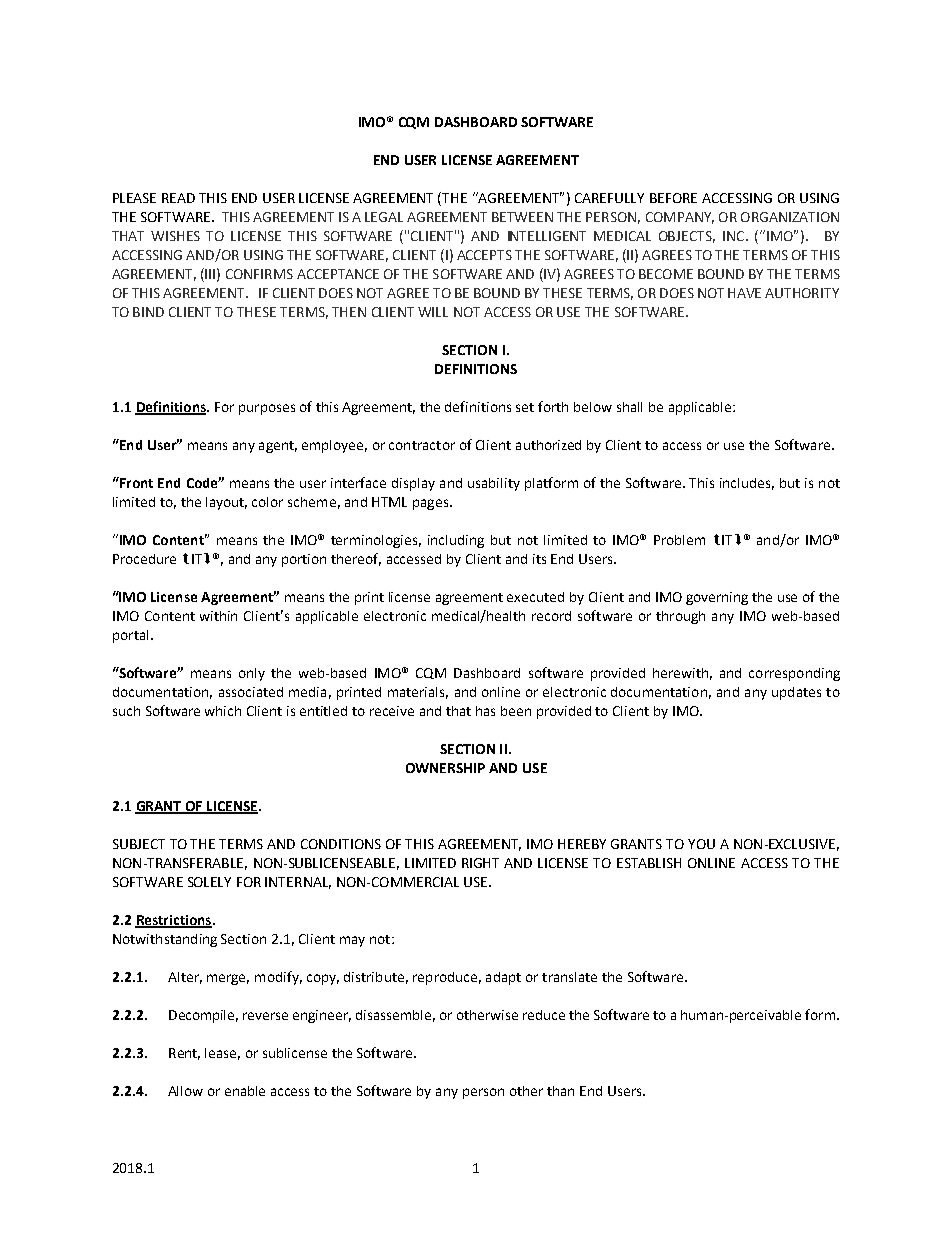 The image size is (952, 1233). What do you see at coordinates (184, 1054) in the document?
I see `Rent` at bounding box center [184, 1054].
